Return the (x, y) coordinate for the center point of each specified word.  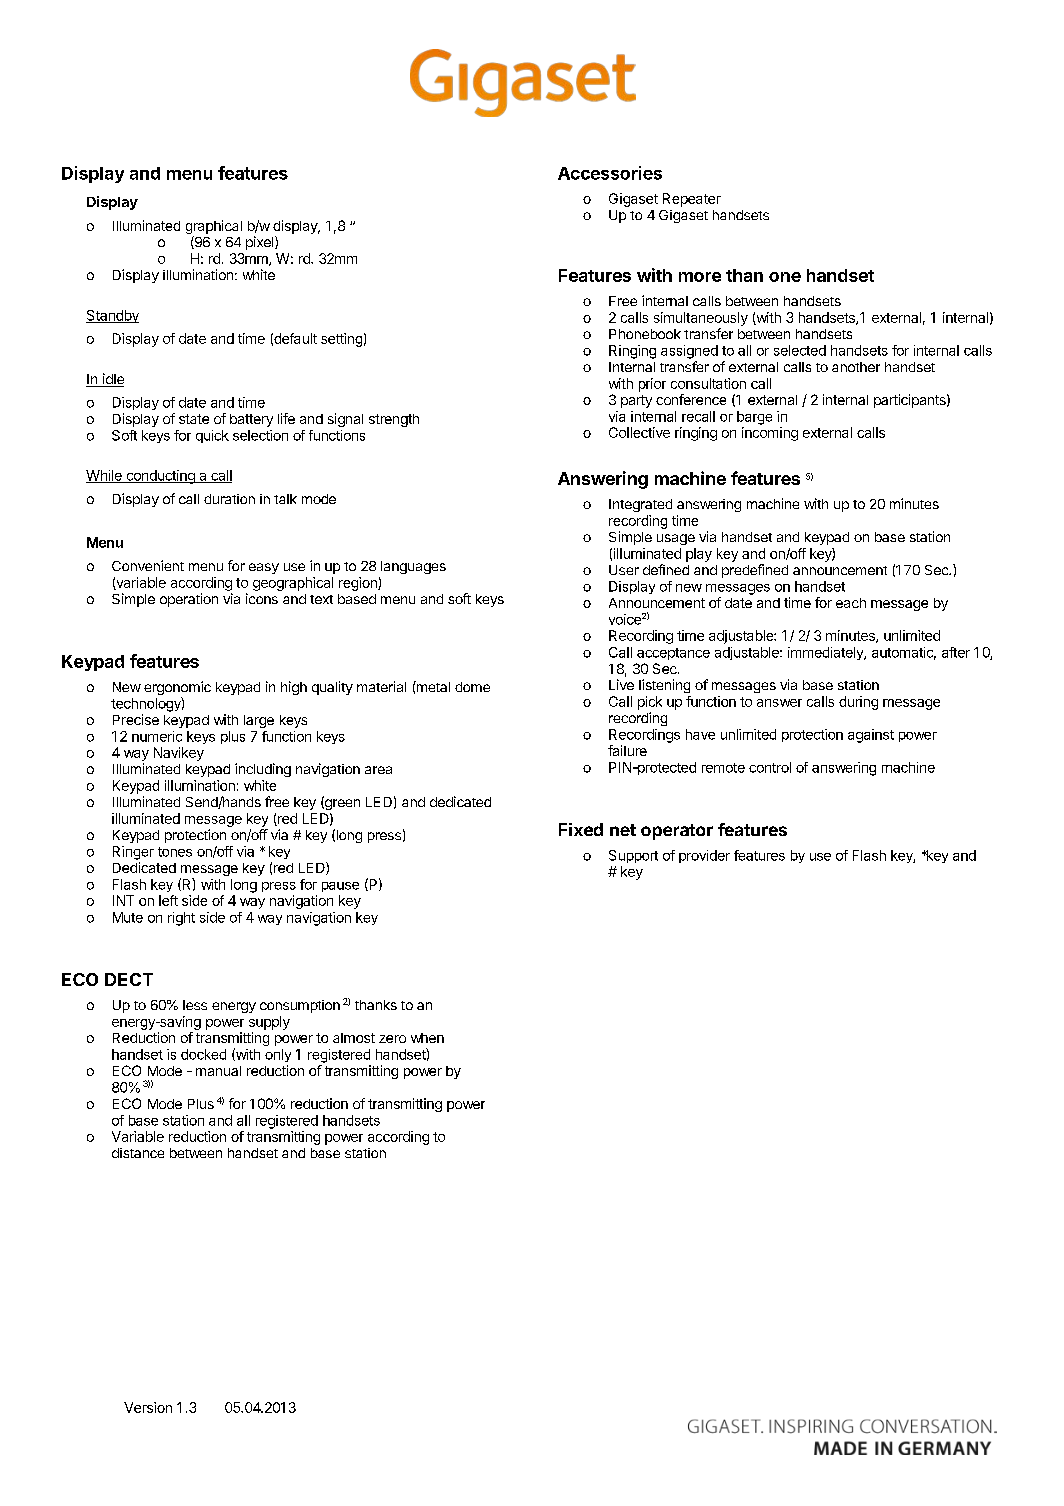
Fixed (581, 829)
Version (148, 1407)
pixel (261, 243)
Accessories (610, 173)
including (263, 770)
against (871, 736)
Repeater (692, 200)
